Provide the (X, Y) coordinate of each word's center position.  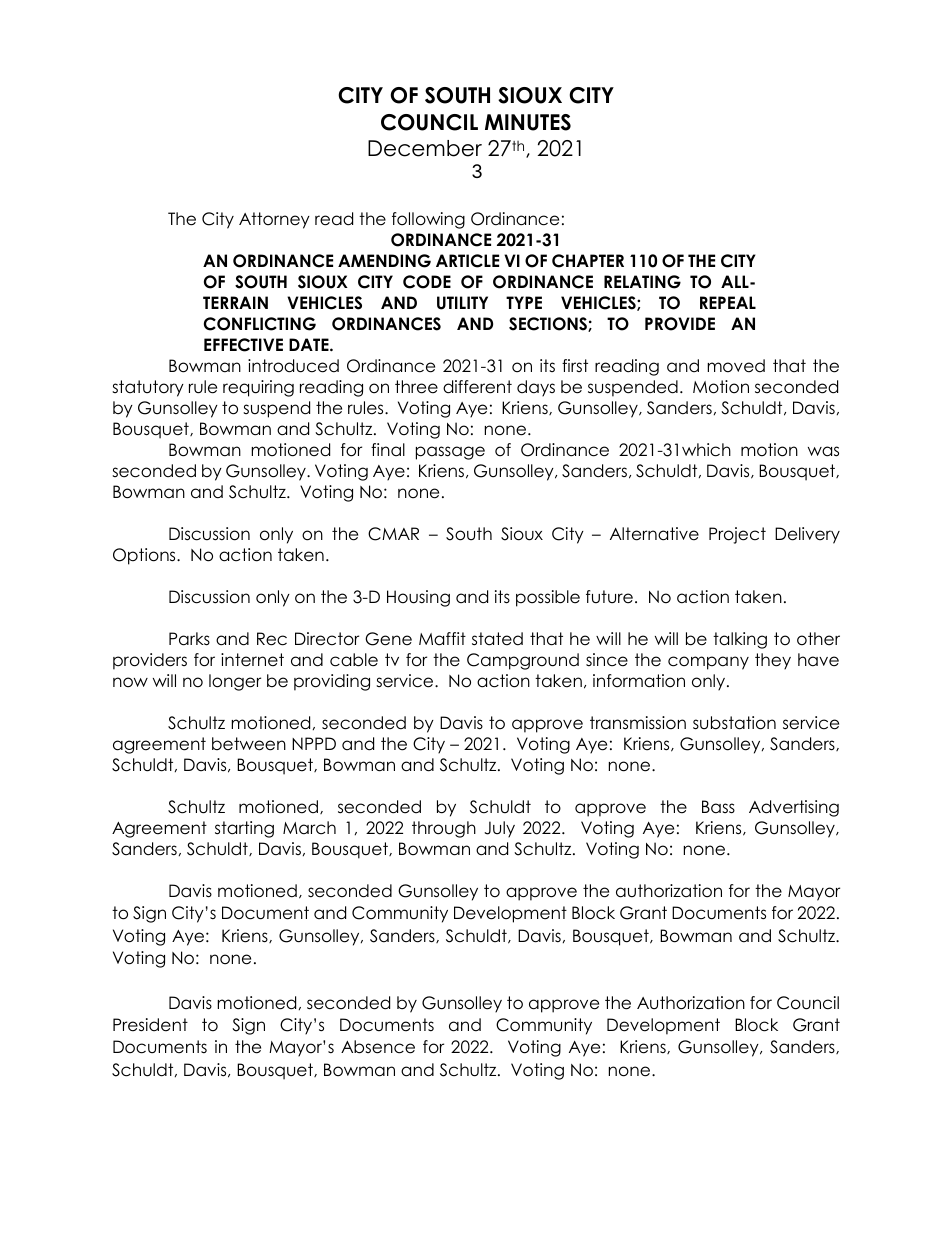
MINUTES (528, 122)
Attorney (274, 220)
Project (737, 535)
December (425, 148)
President (150, 1025)
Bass (718, 807)
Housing (418, 598)
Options (145, 556)
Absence (378, 1047)
